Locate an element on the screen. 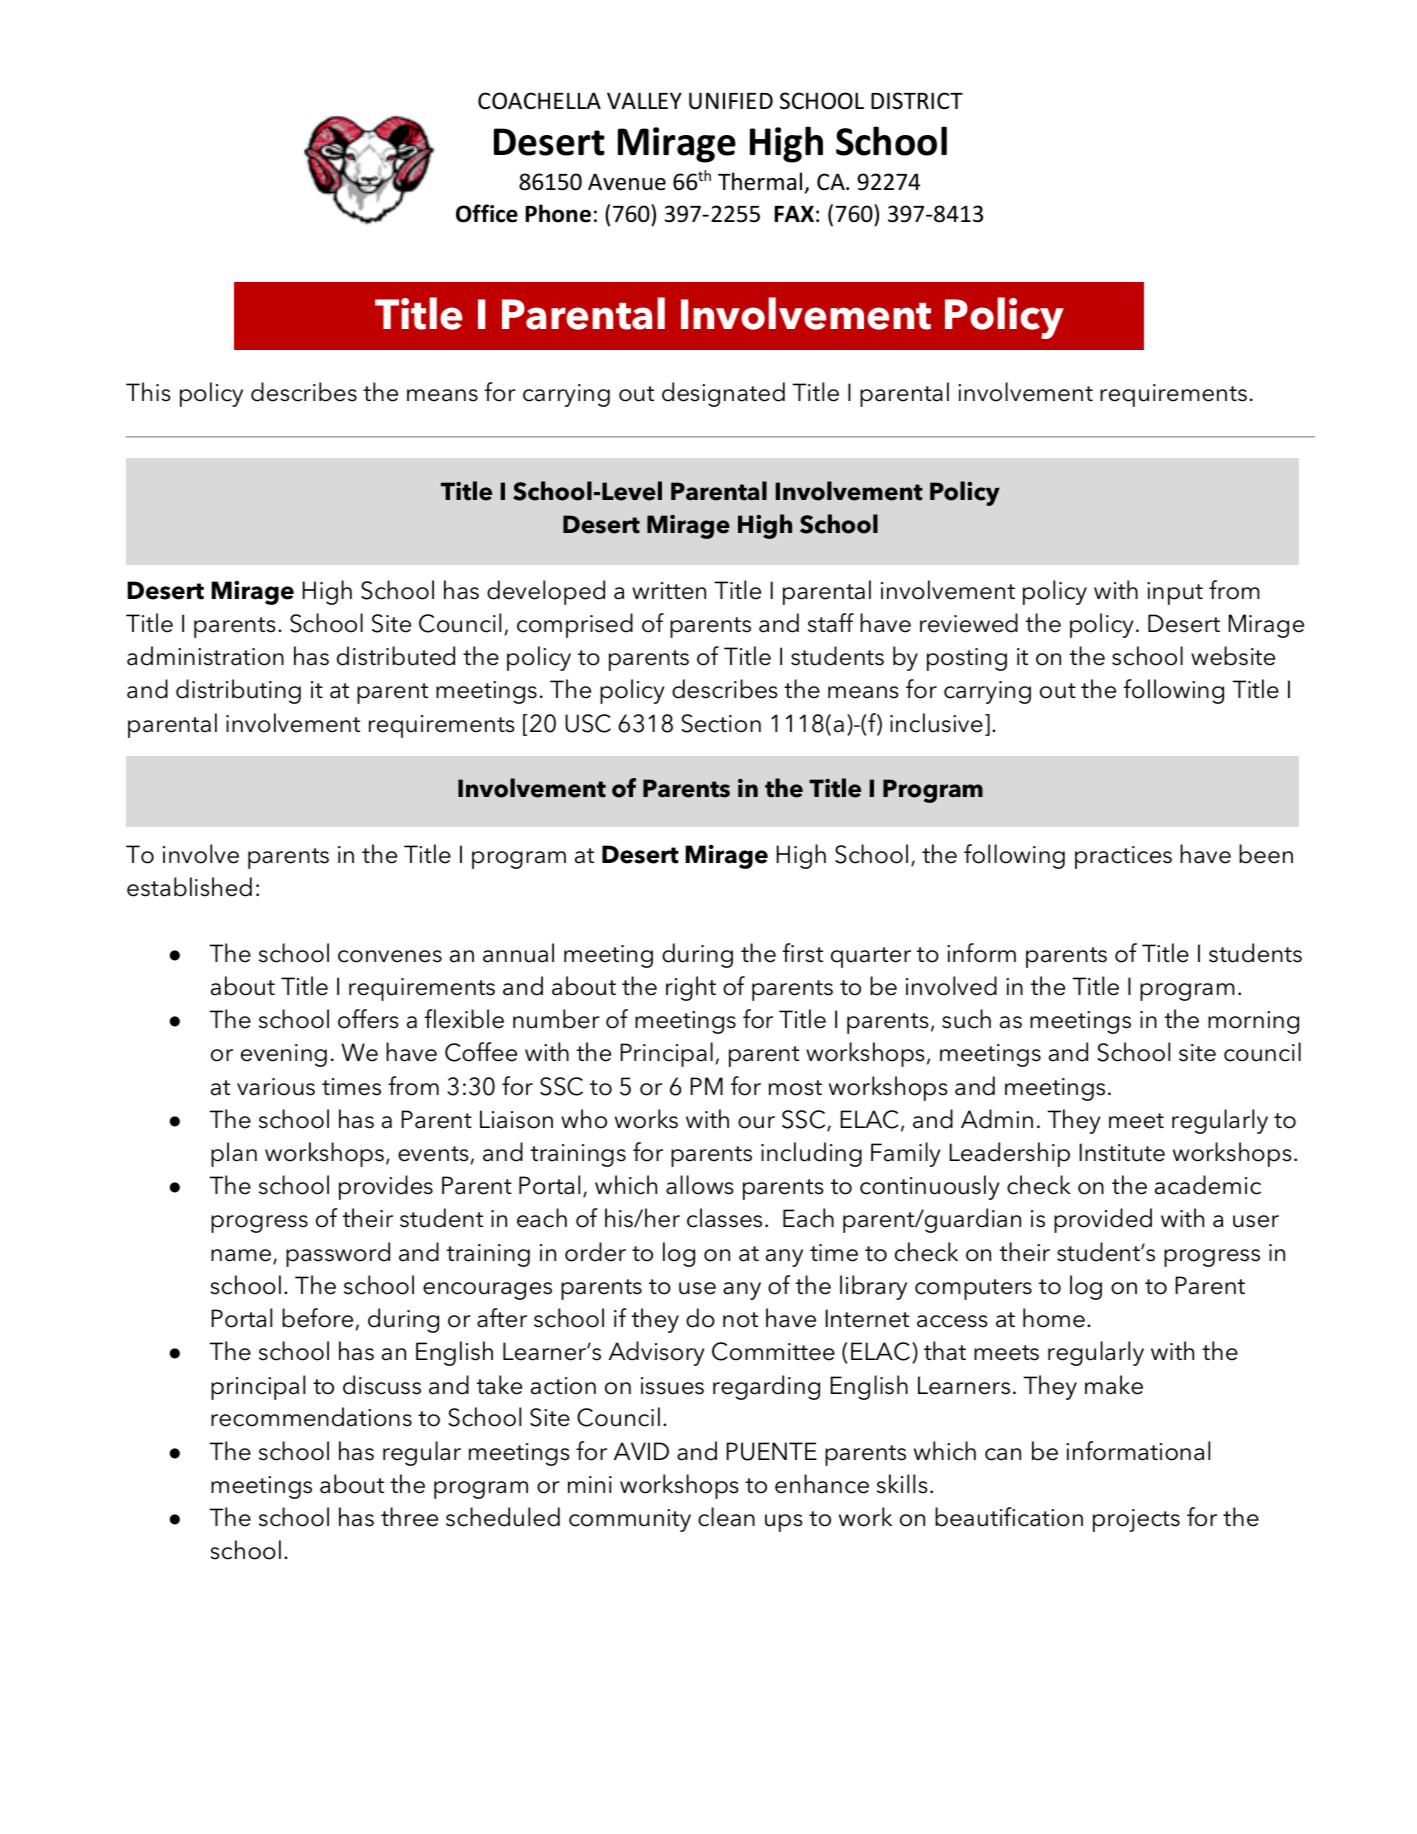  projects is located at coordinates (1136, 1520).
